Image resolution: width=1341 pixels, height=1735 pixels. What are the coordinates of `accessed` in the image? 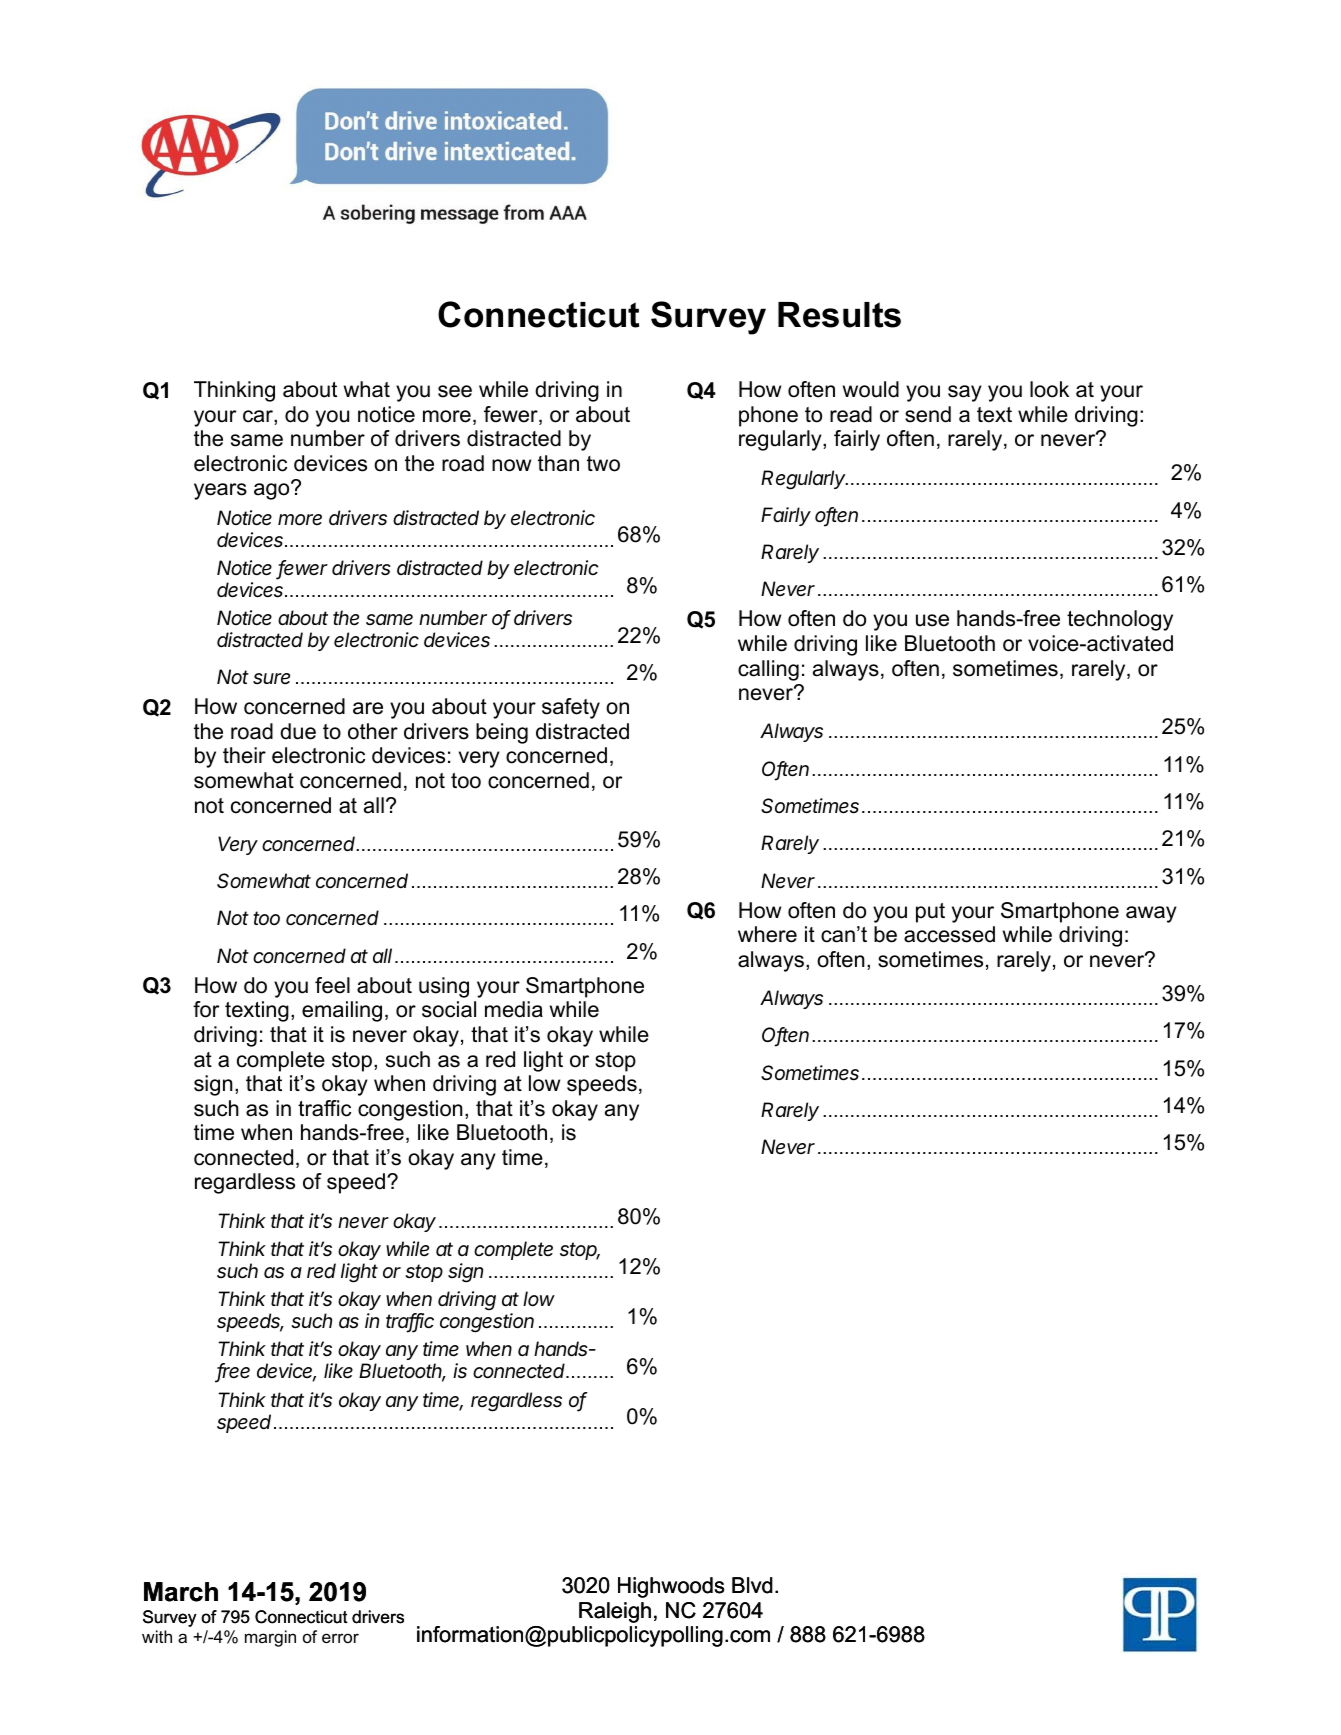 It's located at (949, 934).
